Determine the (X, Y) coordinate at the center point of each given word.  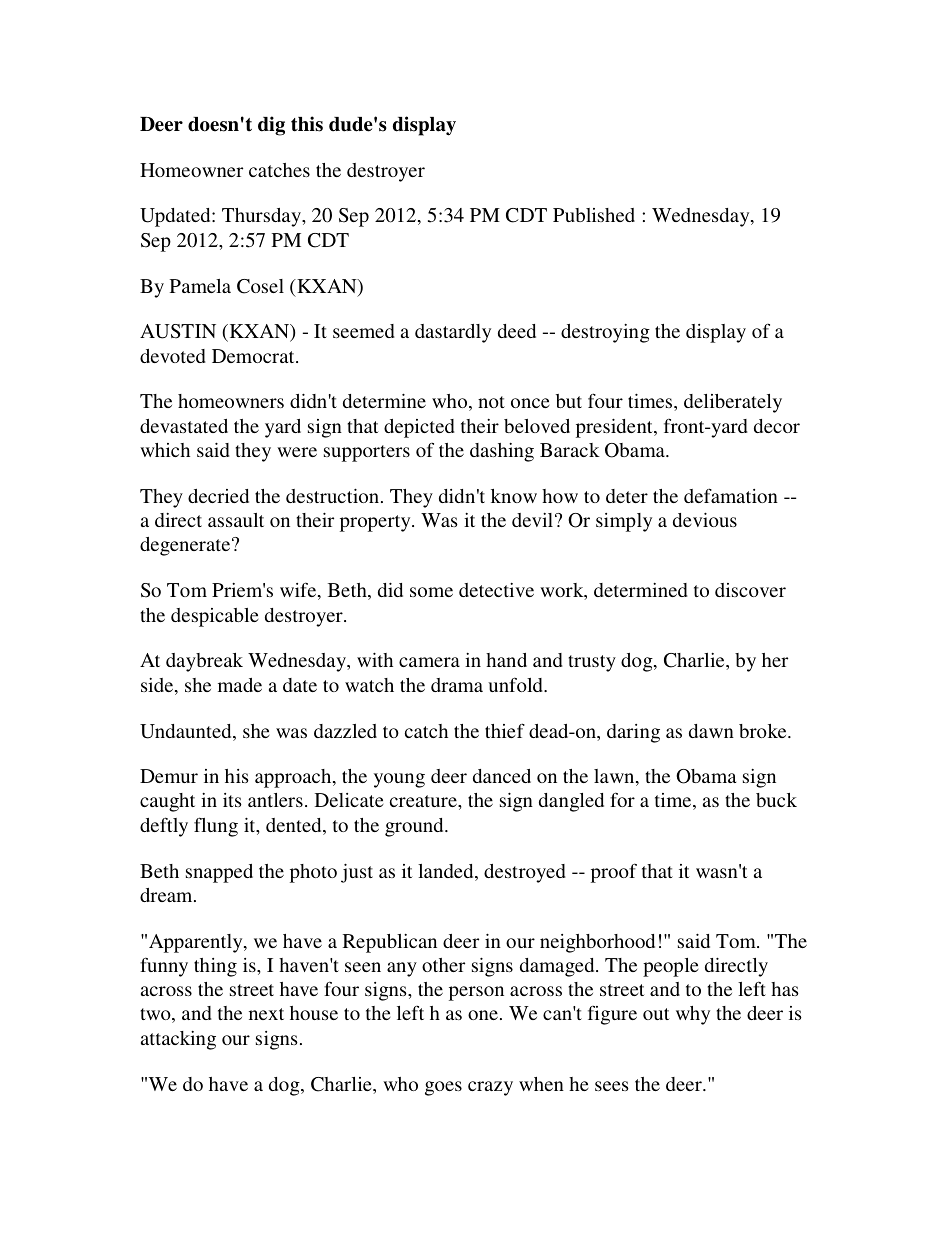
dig (271, 126)
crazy (490, 1088)
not (491, 402)
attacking (178, 1040)
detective (496, 590)
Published (594, 215)
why (693, 1015)
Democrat (254, 356)
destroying (605, 333)
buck (776, 800)
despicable (215, 617)
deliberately (733, 403)
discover (750, 590)
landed (447, 872)
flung (216, 827)
